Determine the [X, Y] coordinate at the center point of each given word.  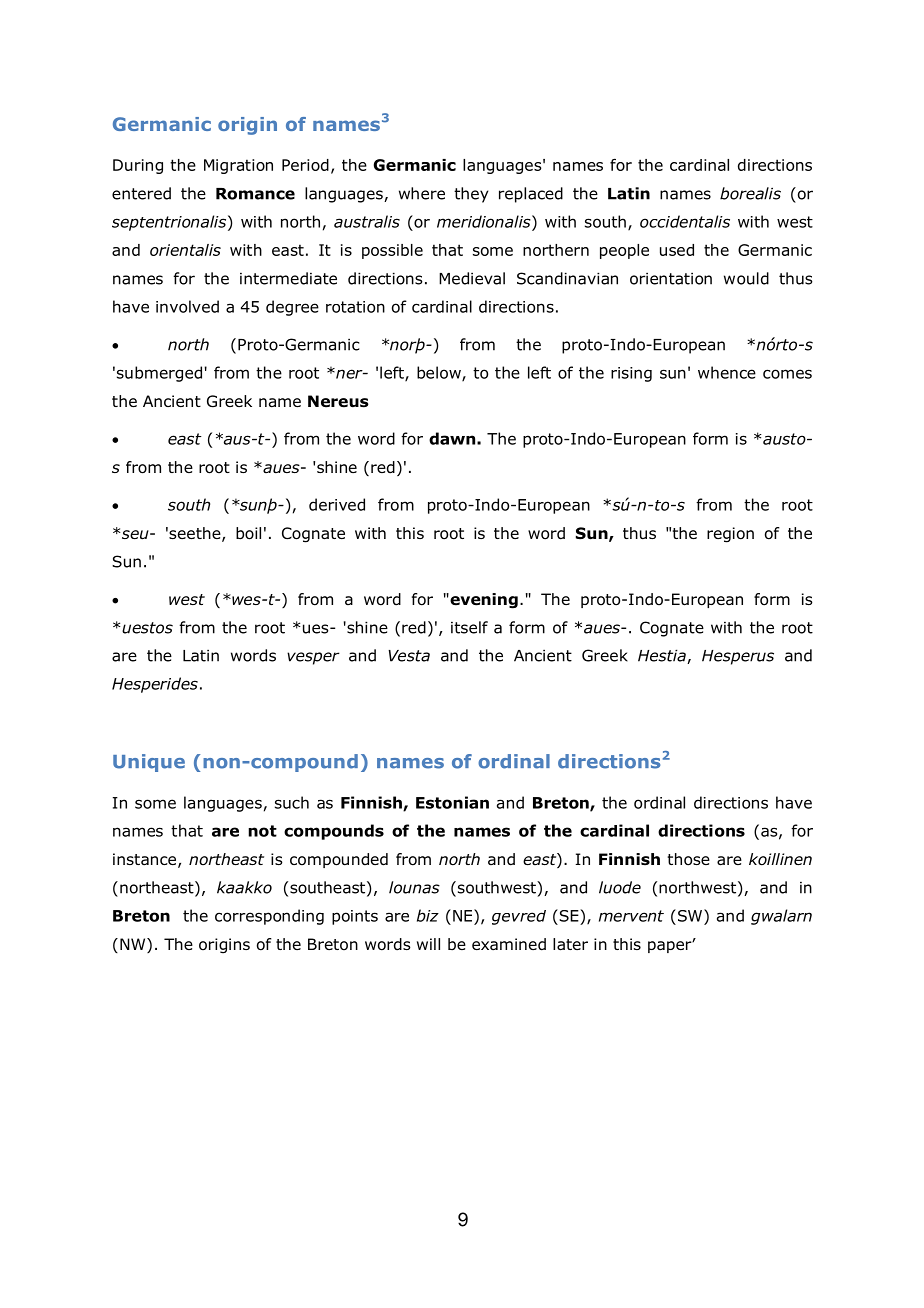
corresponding [269, 917]
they [471, 195]
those [689, 859]
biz [428, 915]
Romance [255, 194]
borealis [750, 193]
